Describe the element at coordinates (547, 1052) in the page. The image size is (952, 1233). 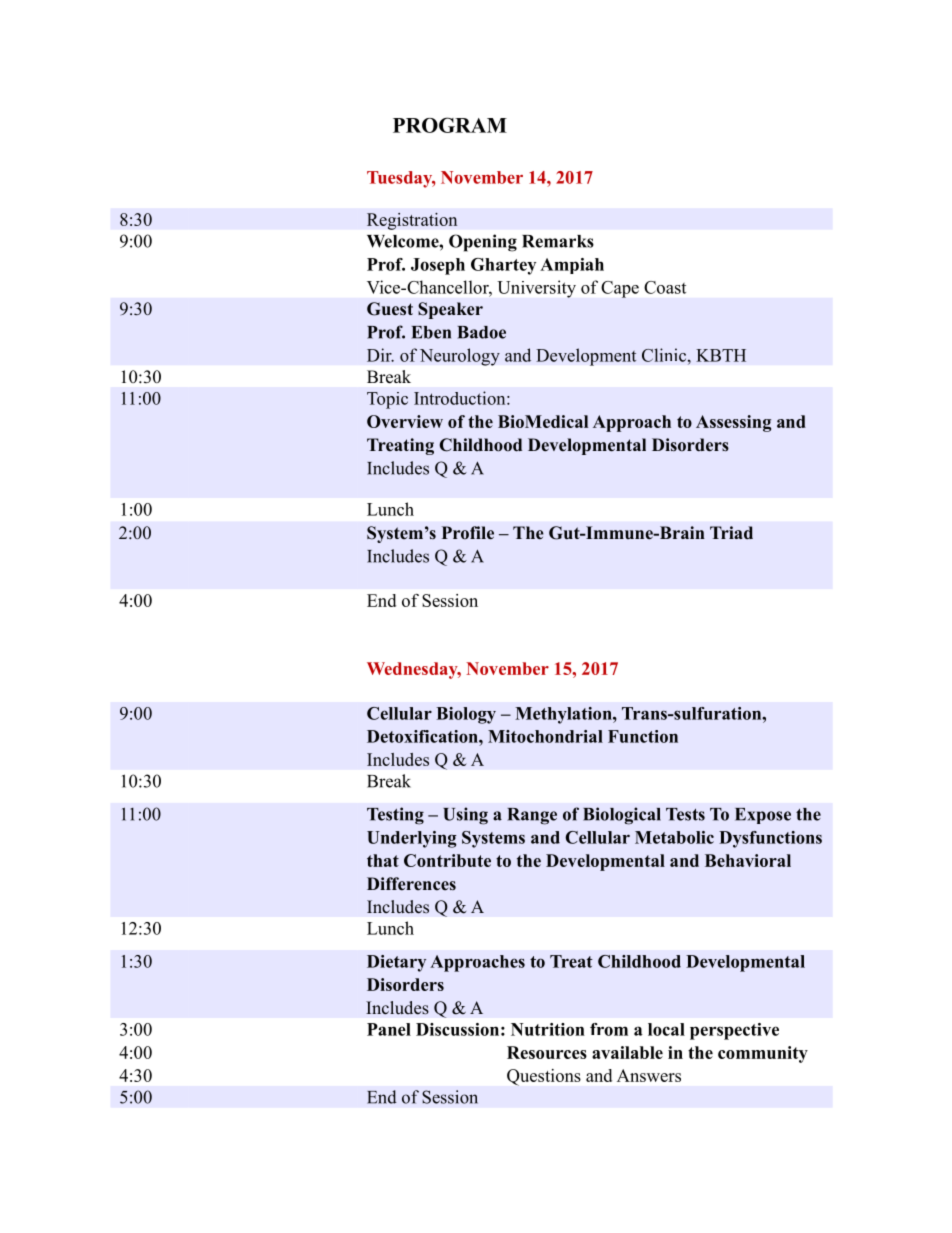
I see `Resources` at that location.
